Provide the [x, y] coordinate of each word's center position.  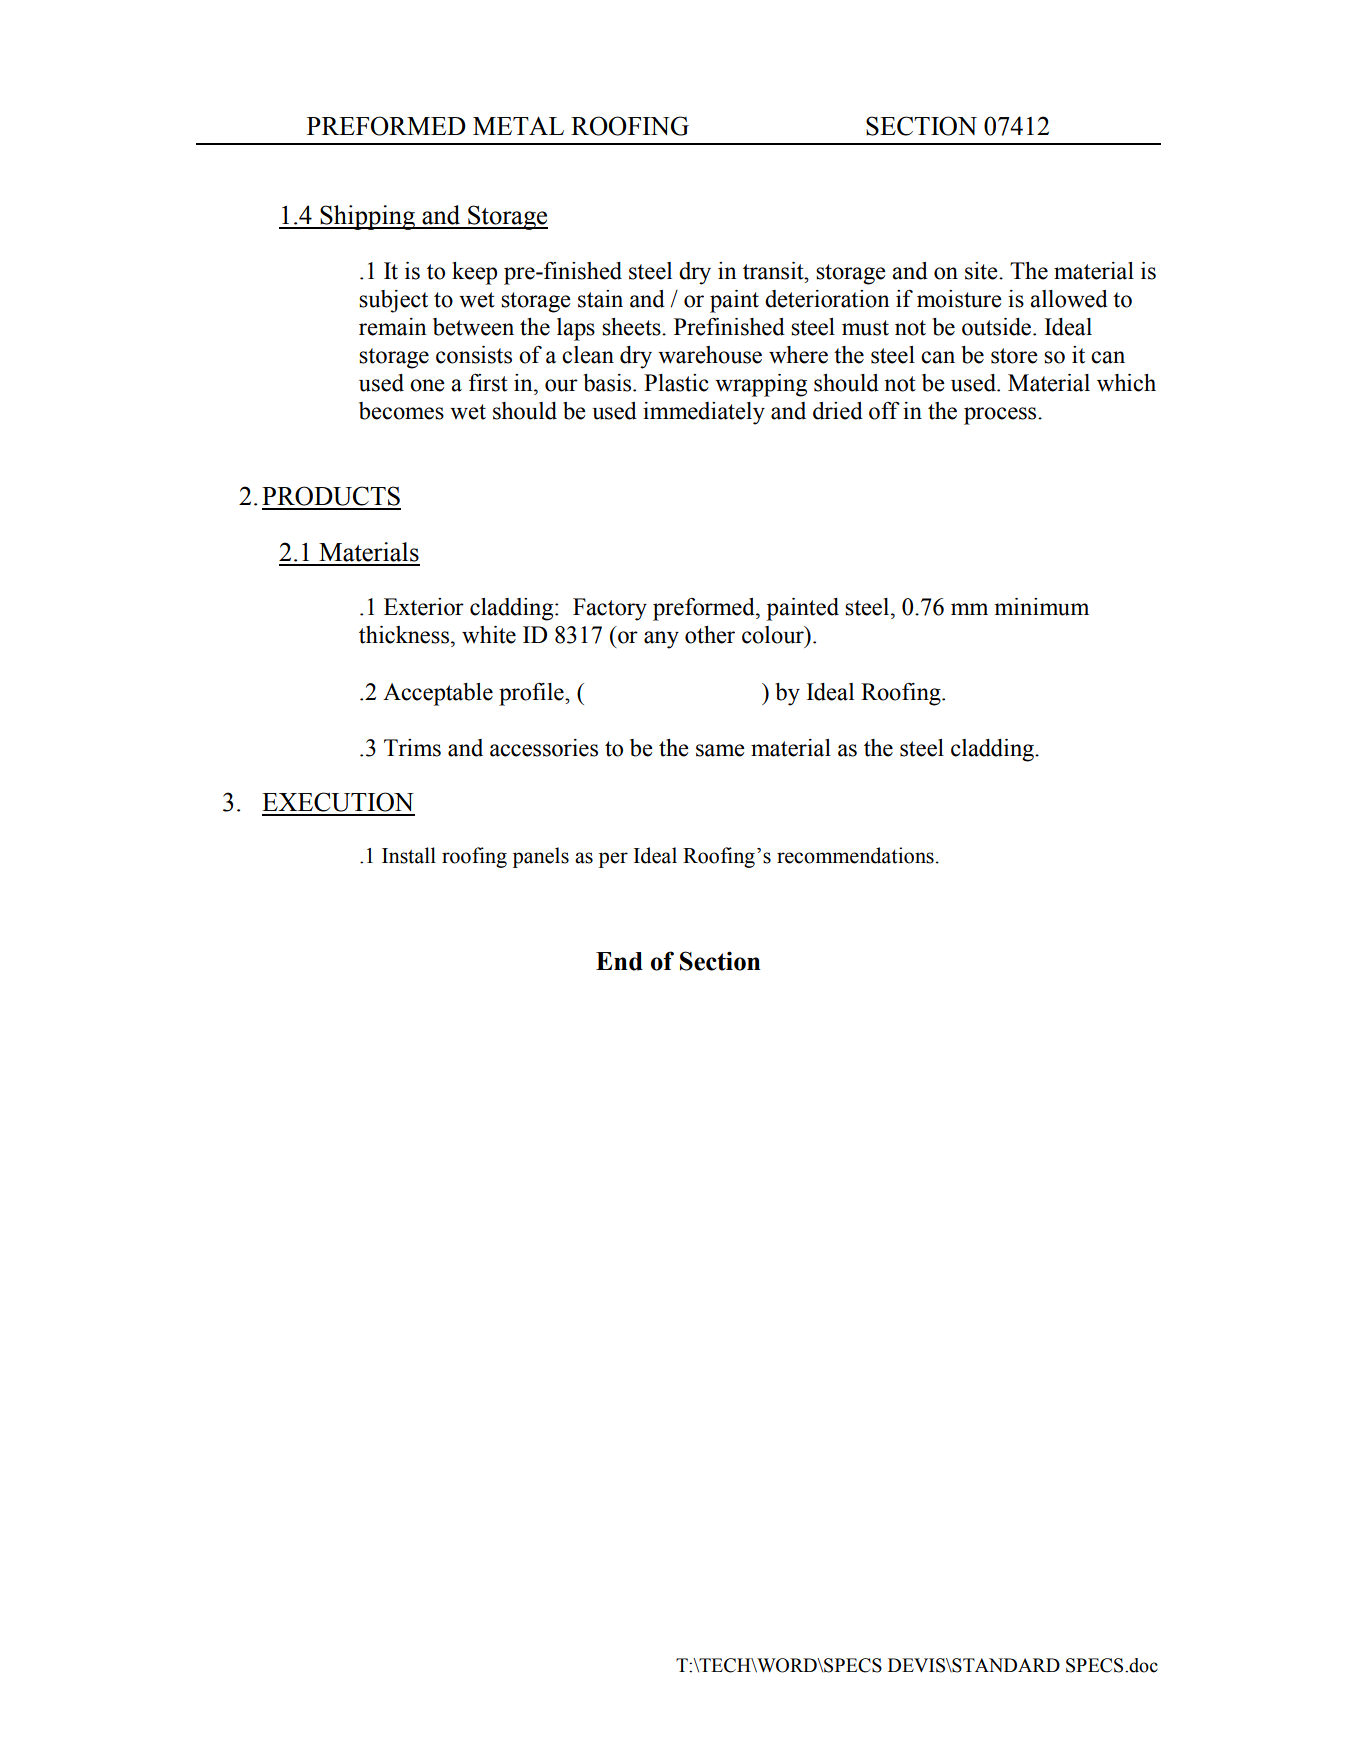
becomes [401, 411]
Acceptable [438, 694]
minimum [1041, 607]
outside [998, 327]
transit [774, 271]
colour [774, 635]
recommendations [855, 855]
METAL [518, 126]
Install [409, 855]
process [1001, 416]
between [473, 327]
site [982, 271]
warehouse [710, 355]
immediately [704, 413]
